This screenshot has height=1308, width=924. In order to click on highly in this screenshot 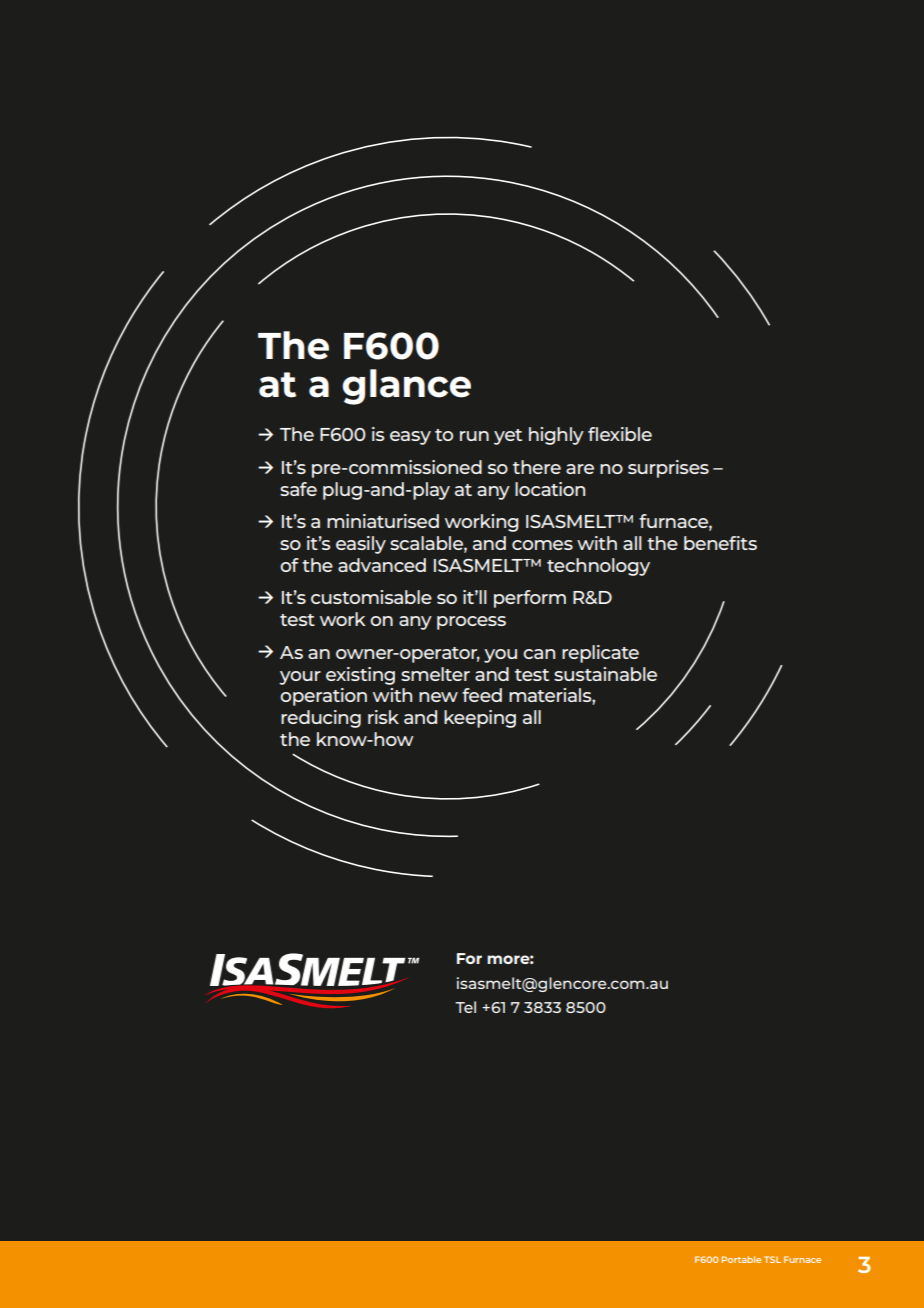, I will do `click(556, 436)`.
